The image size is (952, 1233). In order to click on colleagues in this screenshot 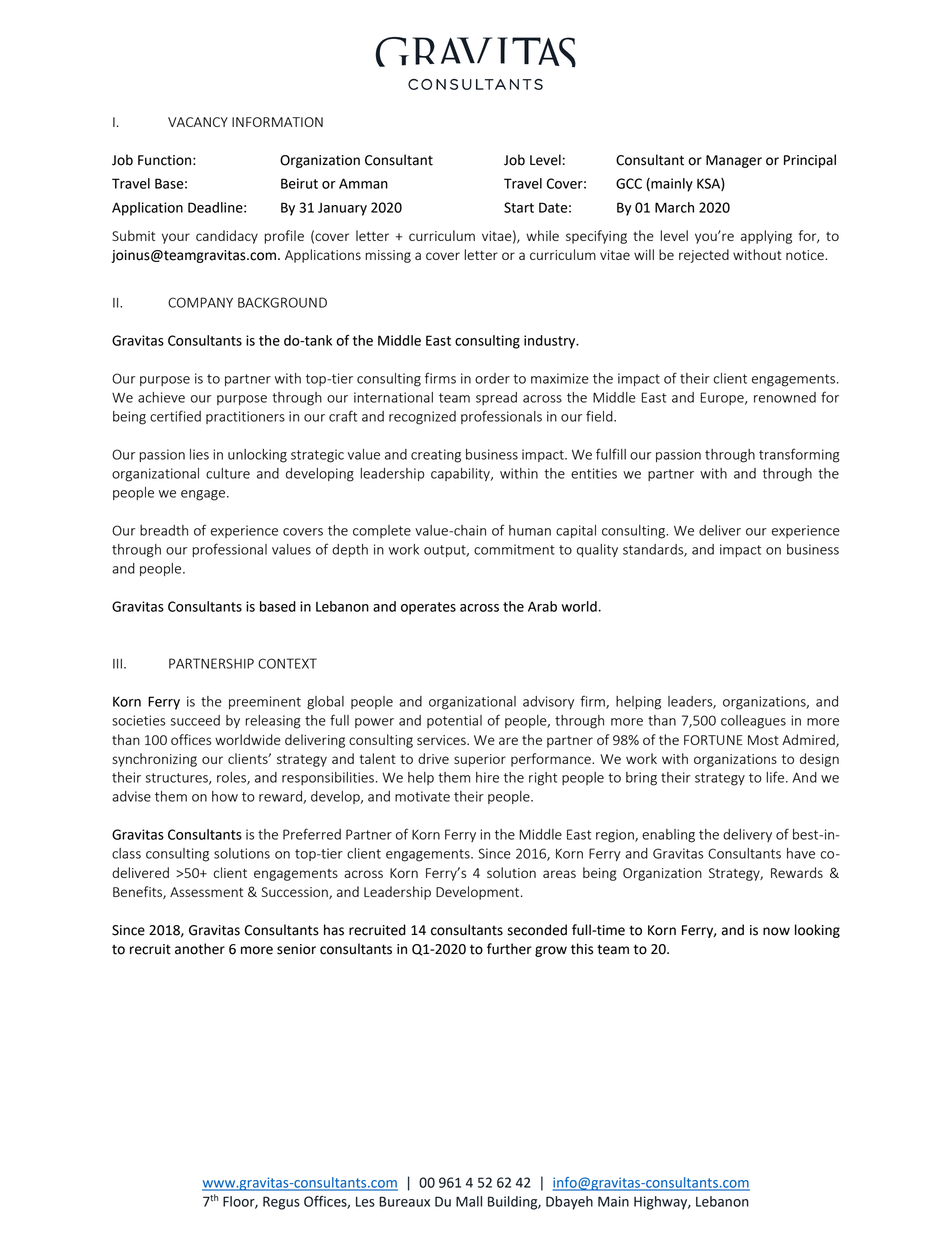, I will do `click(753, 722)`.
